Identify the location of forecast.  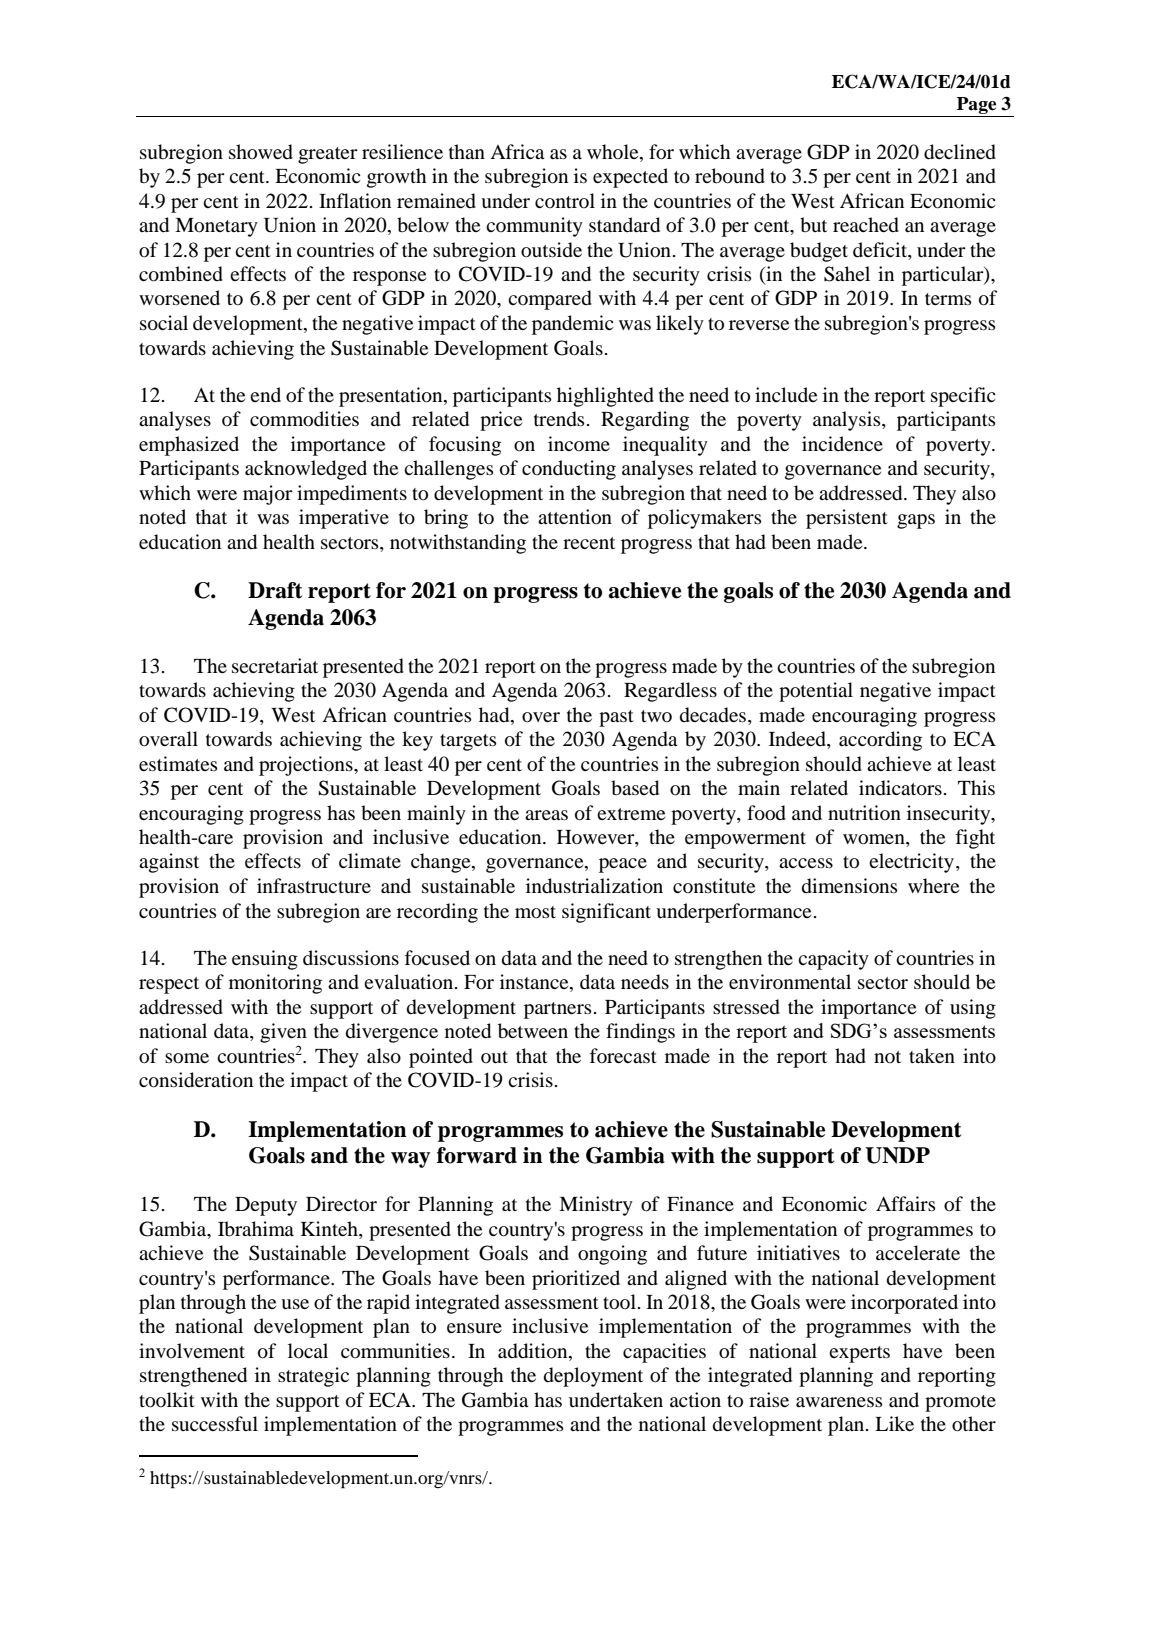
(623, 1055).
